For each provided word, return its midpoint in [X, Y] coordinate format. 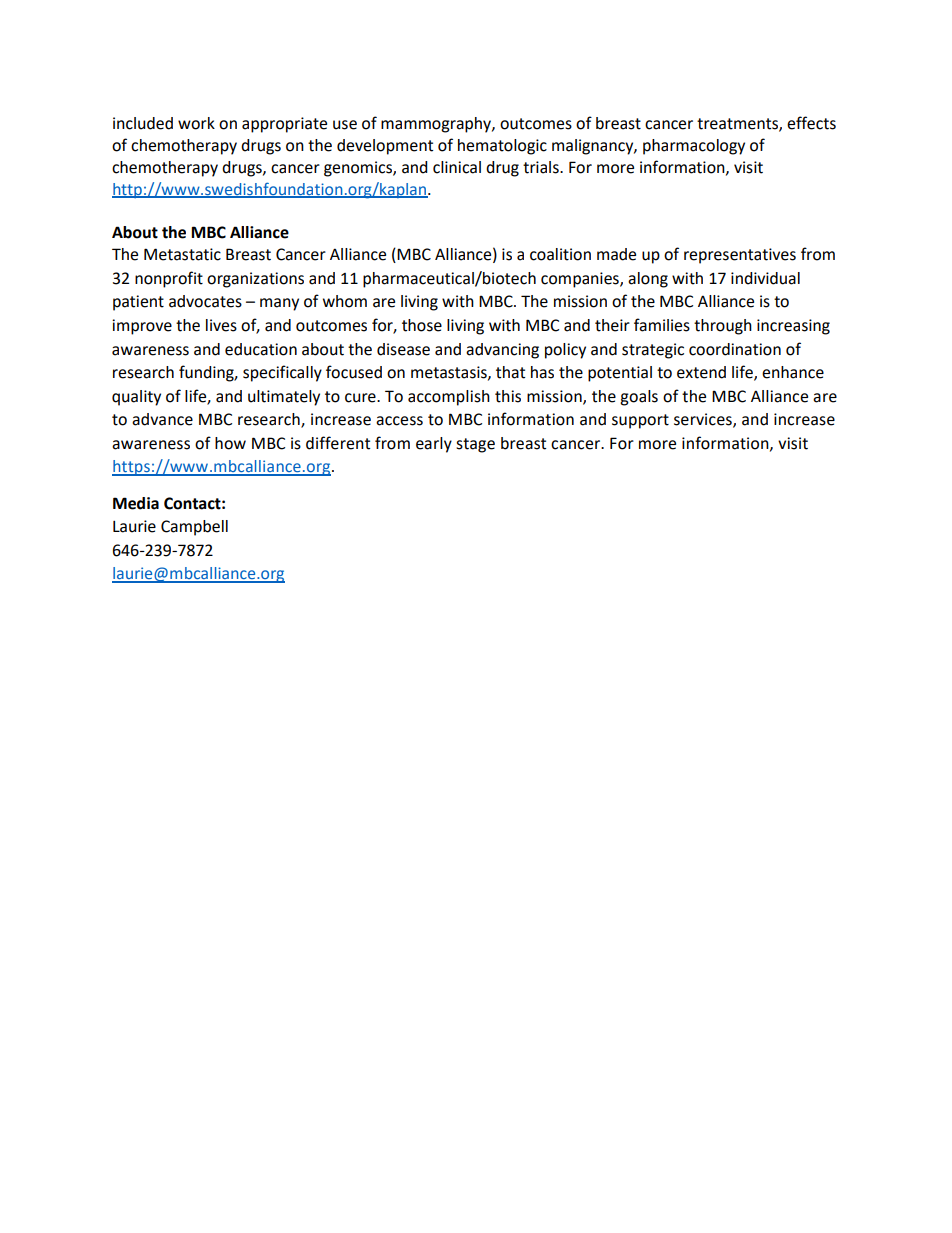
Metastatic [182, 254]
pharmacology [694, 147]
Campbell [194, 528]
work [196, 123]
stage [475, 445]
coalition [560, 254]
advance [162, 419]
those [422, 325]
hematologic [502, 147]
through [723, 327]
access [399, 421]
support [640, 421]
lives [221, 325]
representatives [740, 256]
